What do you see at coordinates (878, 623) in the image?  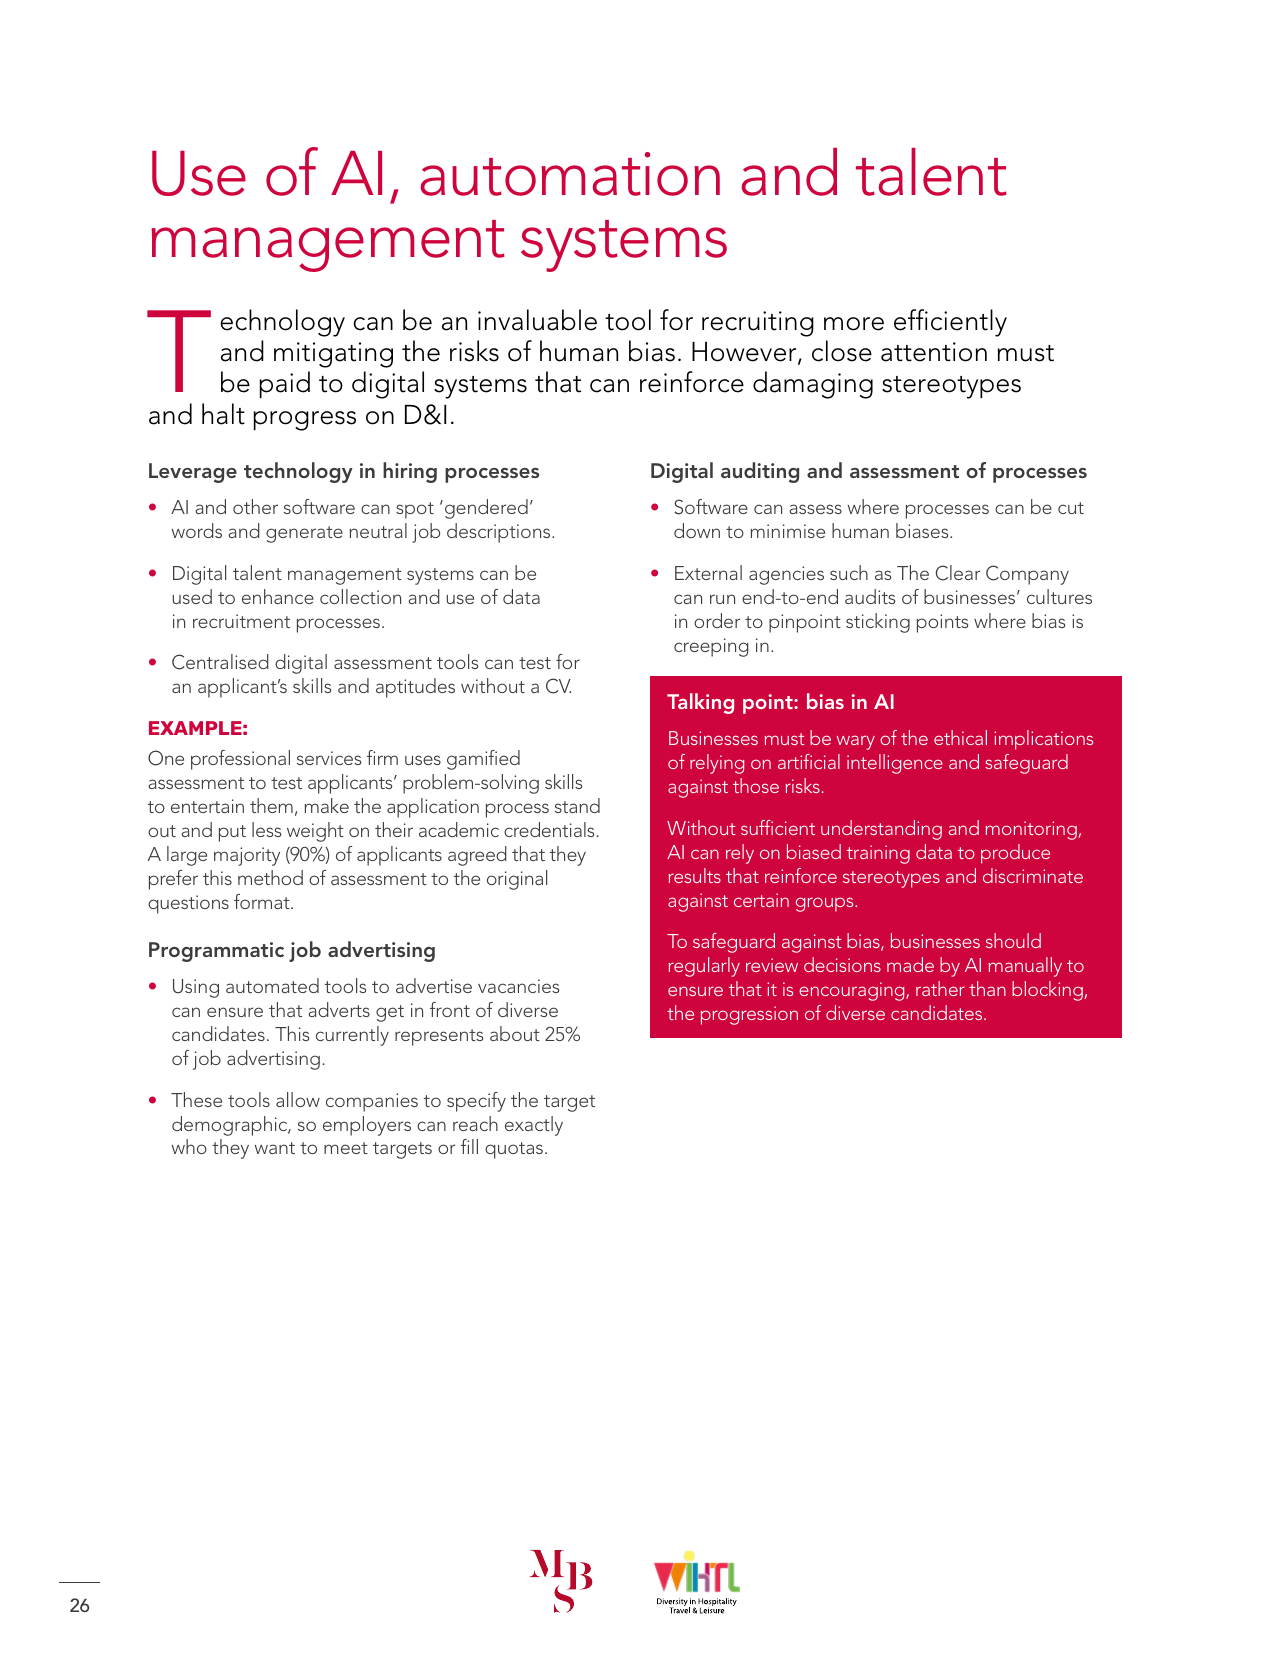 I see `sticking` at bounding box center [878, 623].
